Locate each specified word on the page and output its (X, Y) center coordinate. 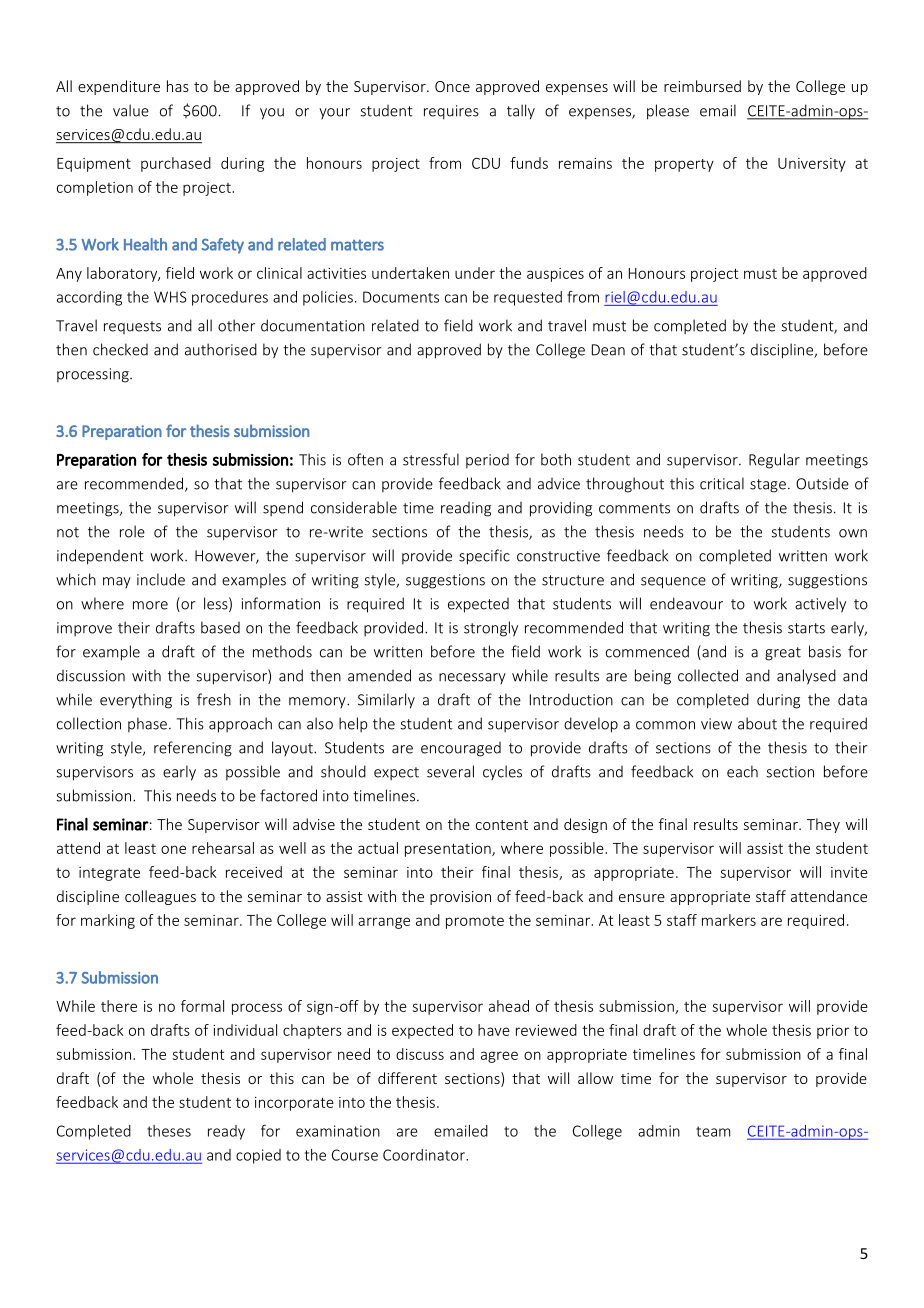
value (131, 110)
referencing (193, 749)
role (132, 531)
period (487, 461)
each (742, 771)
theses (169, 1131)
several (450, 771)
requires (451, 112)
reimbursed (702, 86)
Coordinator (425, 1155)
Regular (774, 461)
